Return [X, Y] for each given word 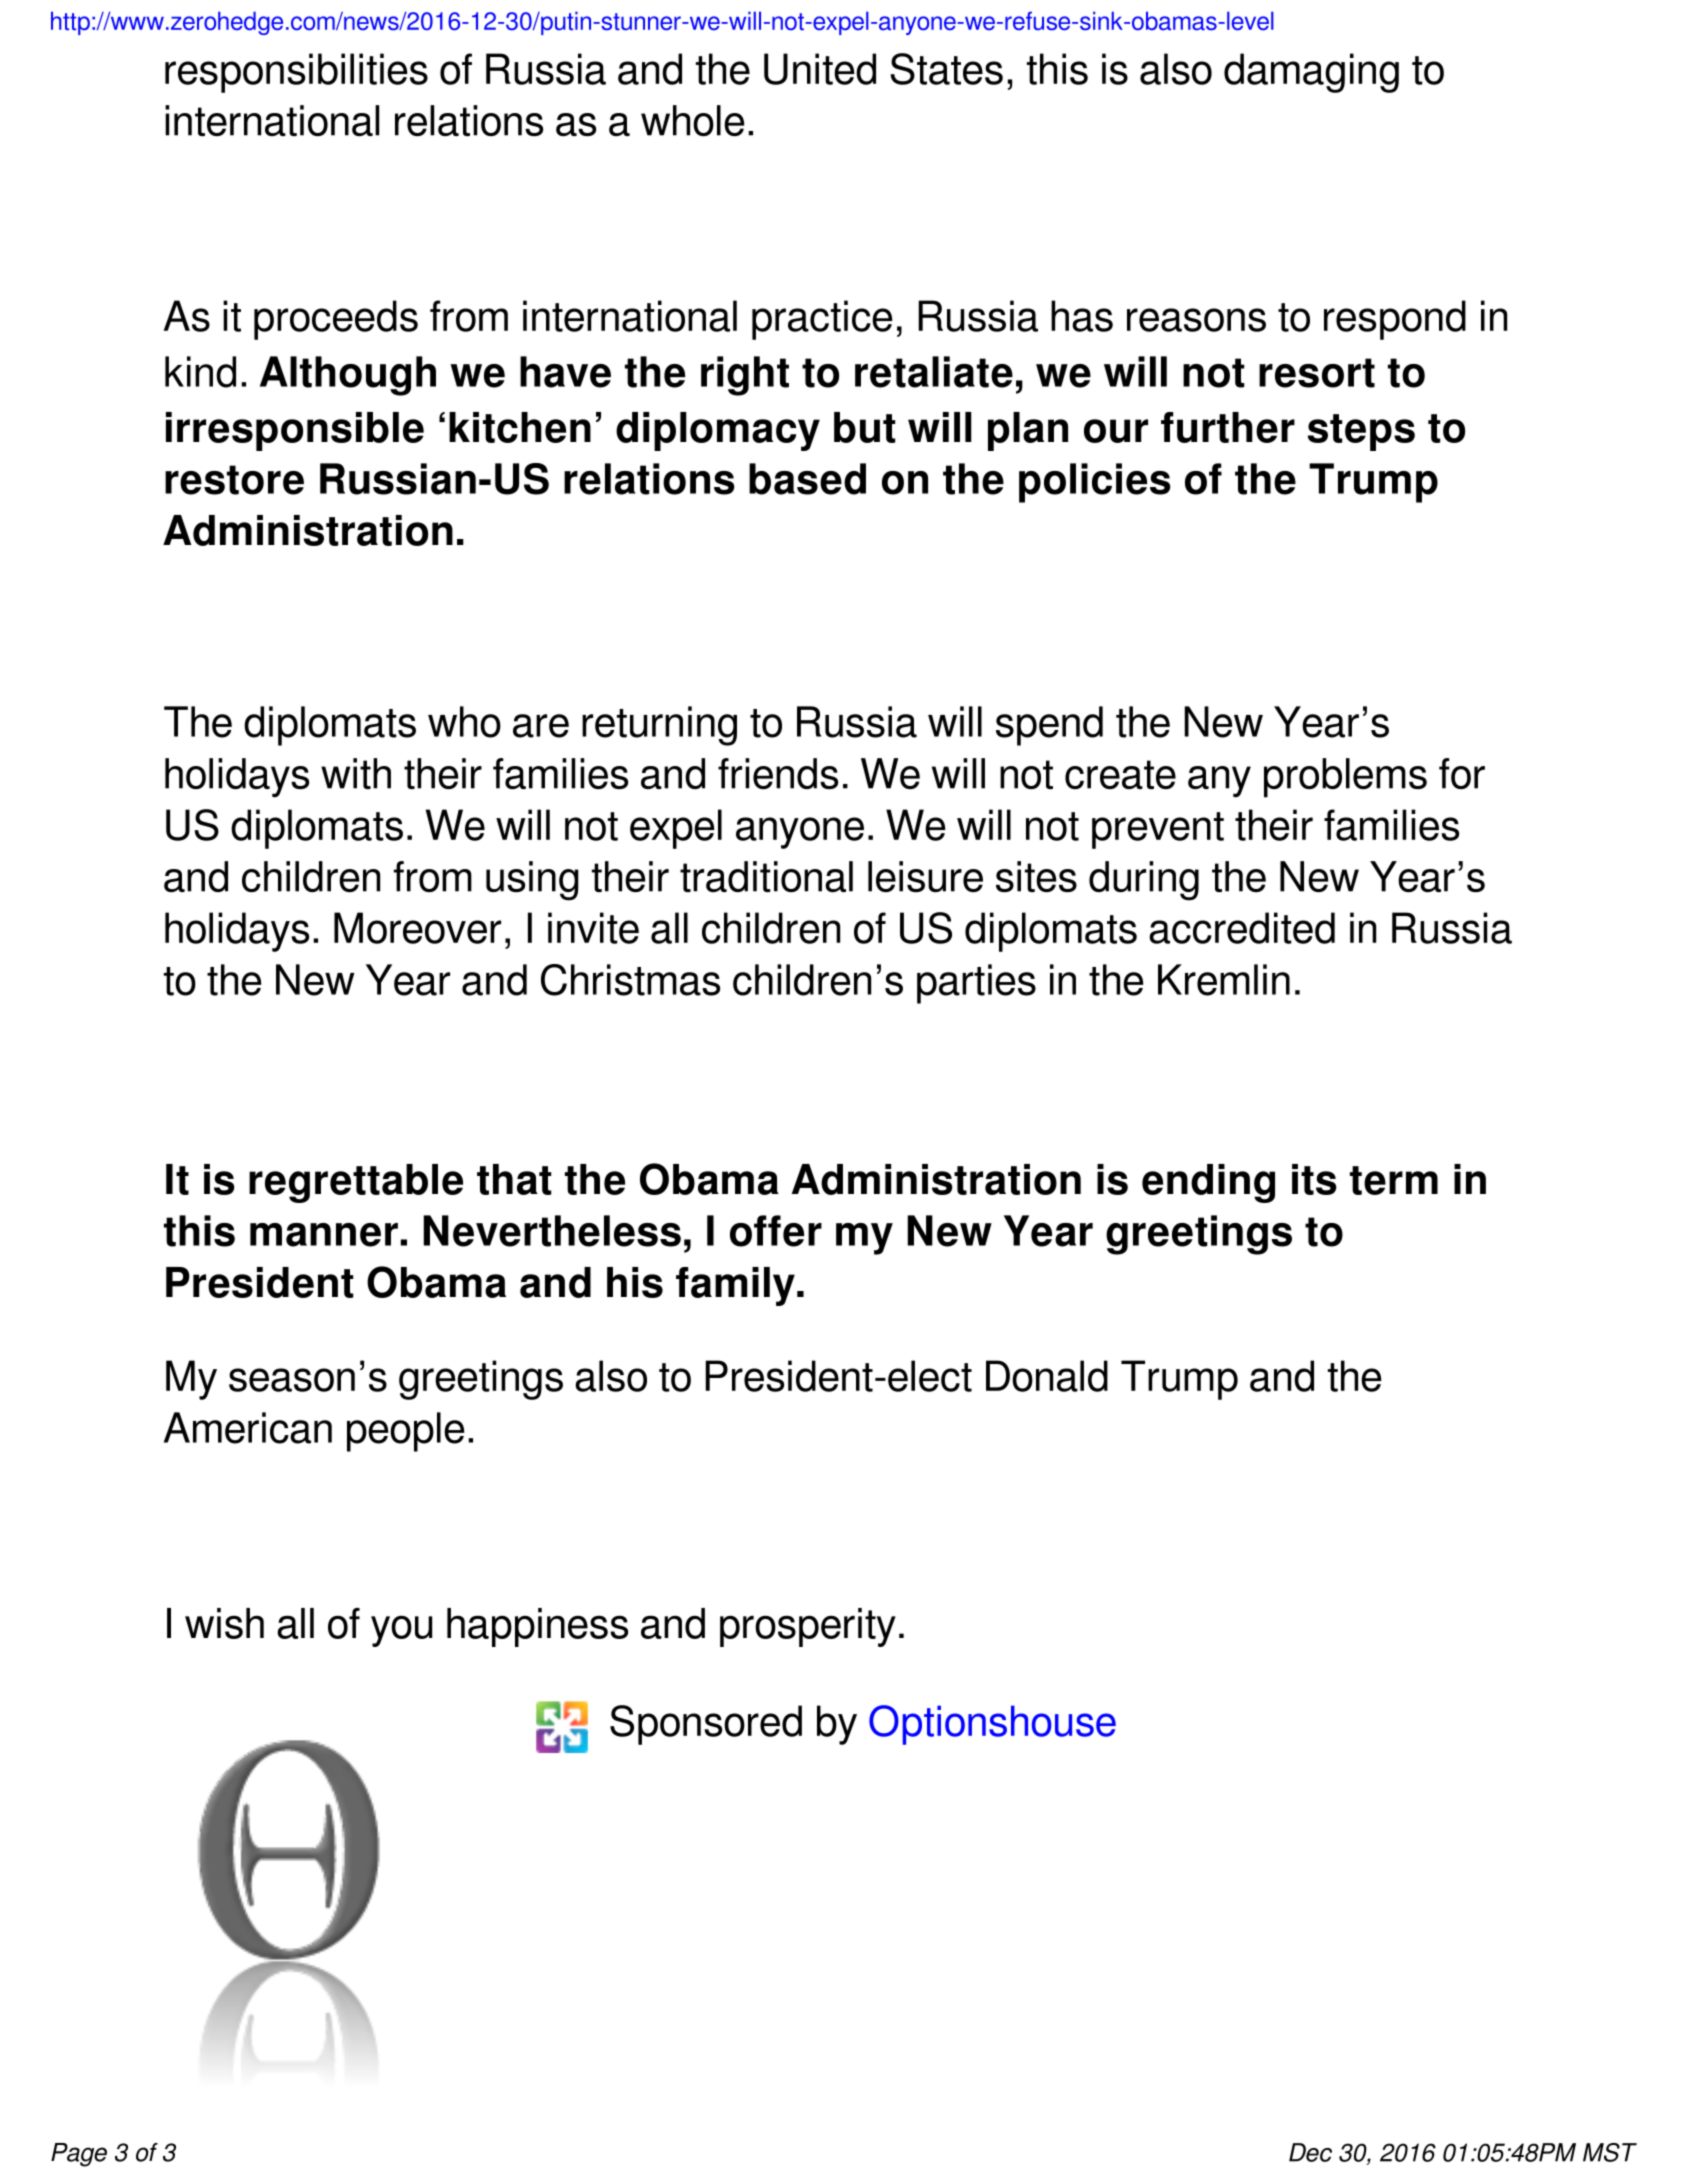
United [820, 69]
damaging [1311, 73]
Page [79, 2155]
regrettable [356, 1183]
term [1394, 1180]
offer [776, 1231]
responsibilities [296, 73]
